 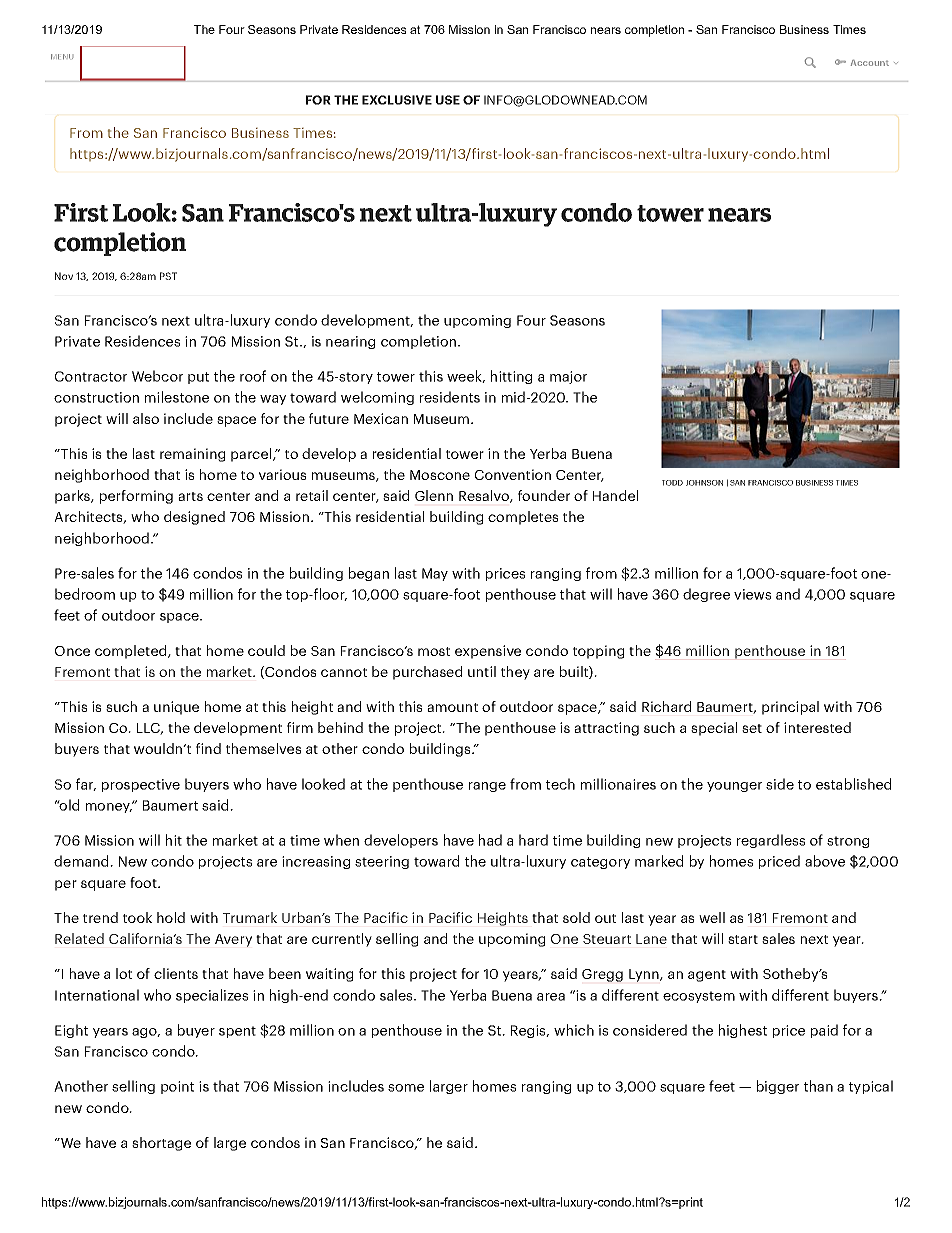 What do you see at coordinates (177, 1087) in the document?
I see `point` at bounding box center [177, 1087].
